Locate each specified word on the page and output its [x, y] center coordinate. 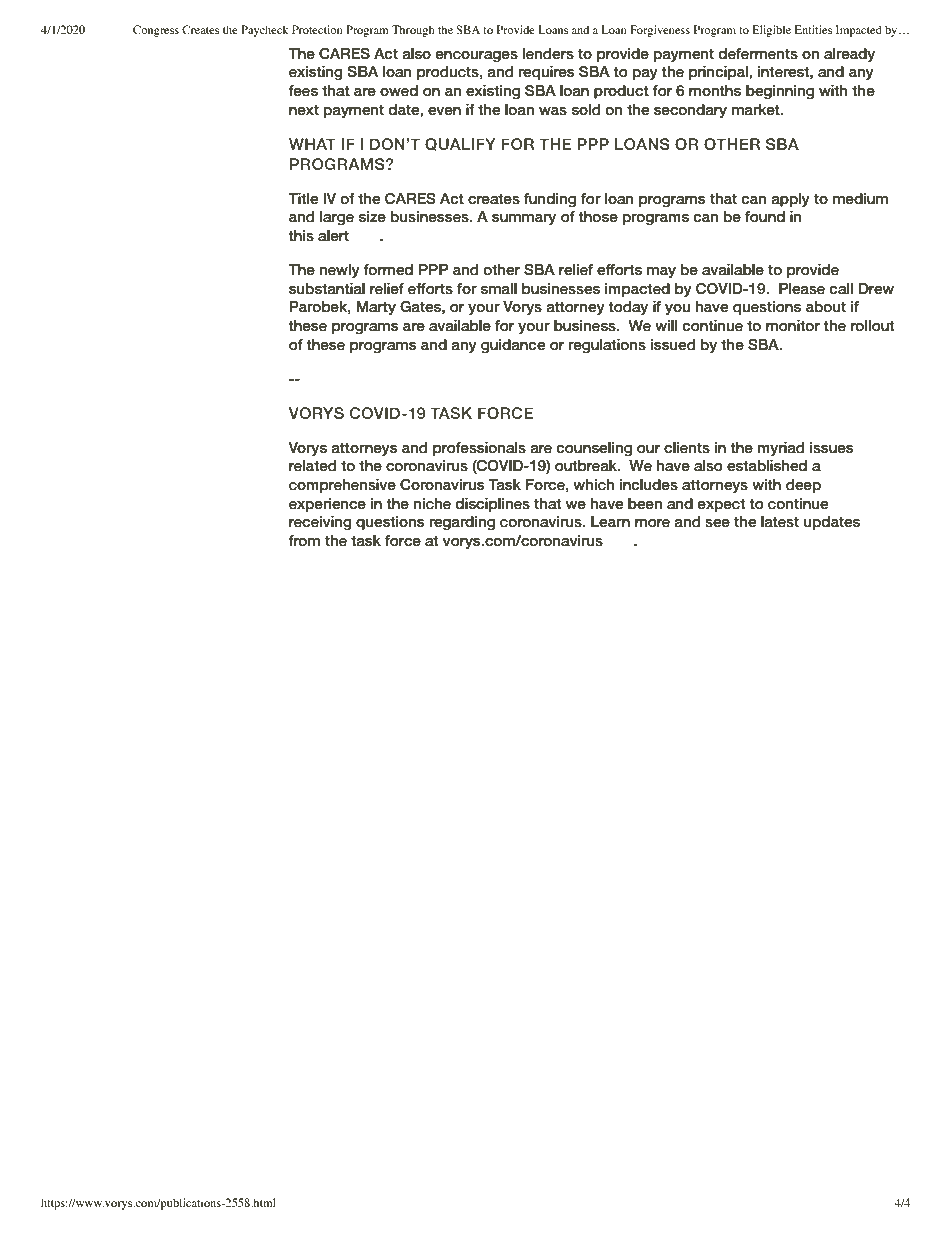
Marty [376, 308]
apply [790, 200]
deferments [758, 54]
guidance [513, 346]
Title [303, 199]
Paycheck [264, 31]
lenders [548, 54]
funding [550, 200]
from [304, 541]
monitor [793, 326]
